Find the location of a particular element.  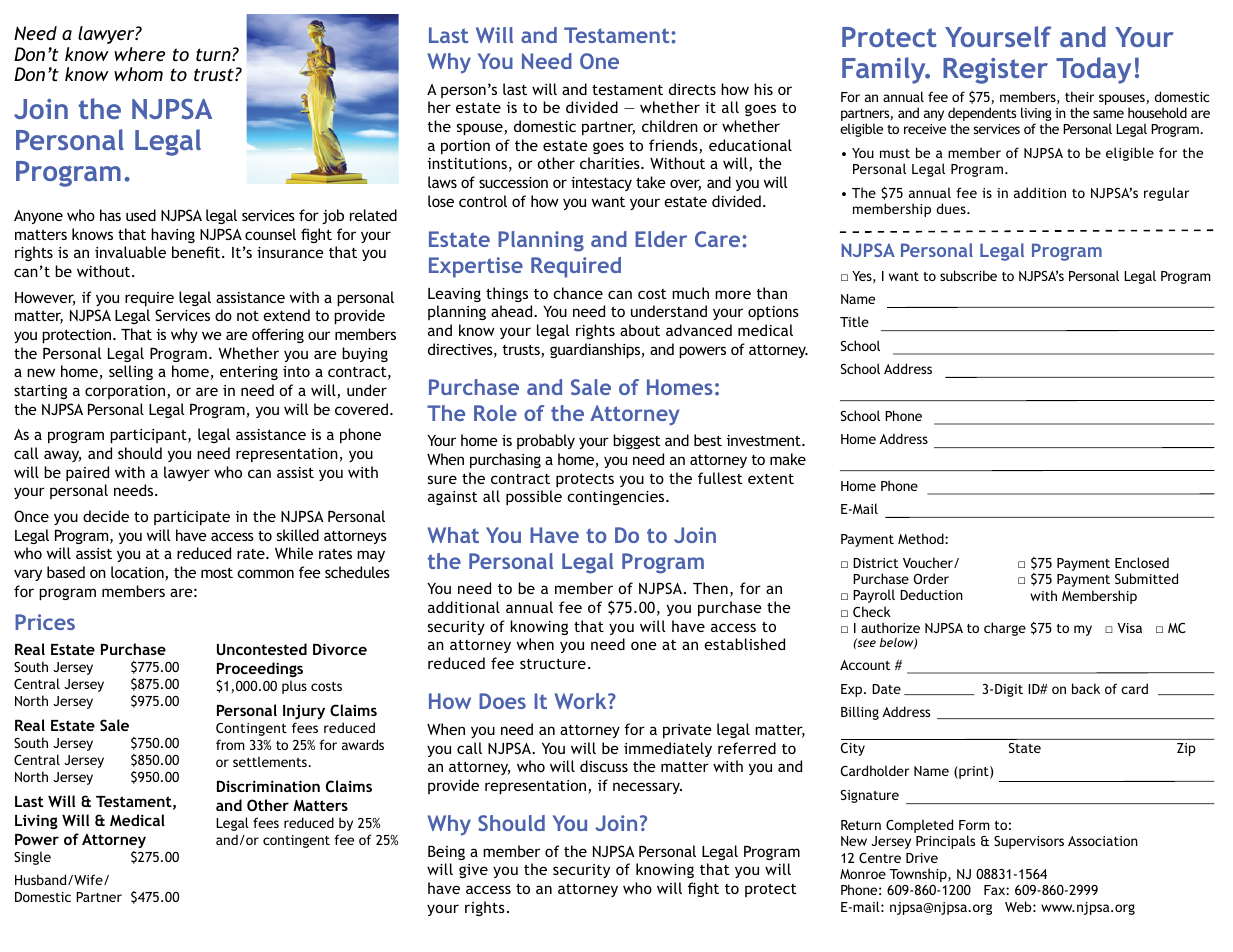

Method is located at coordinates (922, 538).
